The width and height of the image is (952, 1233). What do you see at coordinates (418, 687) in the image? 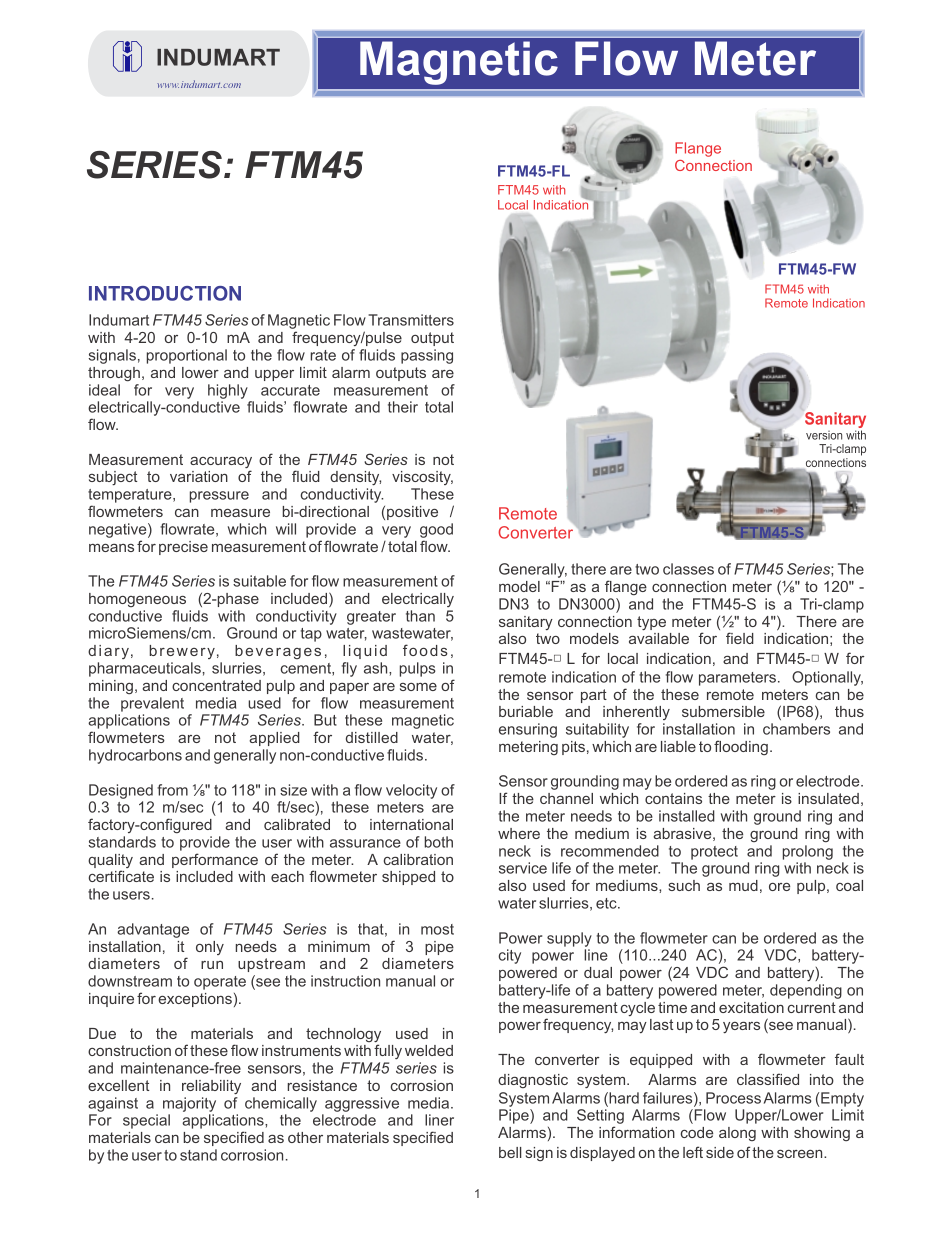
I see `some` at bounding box center [418, 687].
